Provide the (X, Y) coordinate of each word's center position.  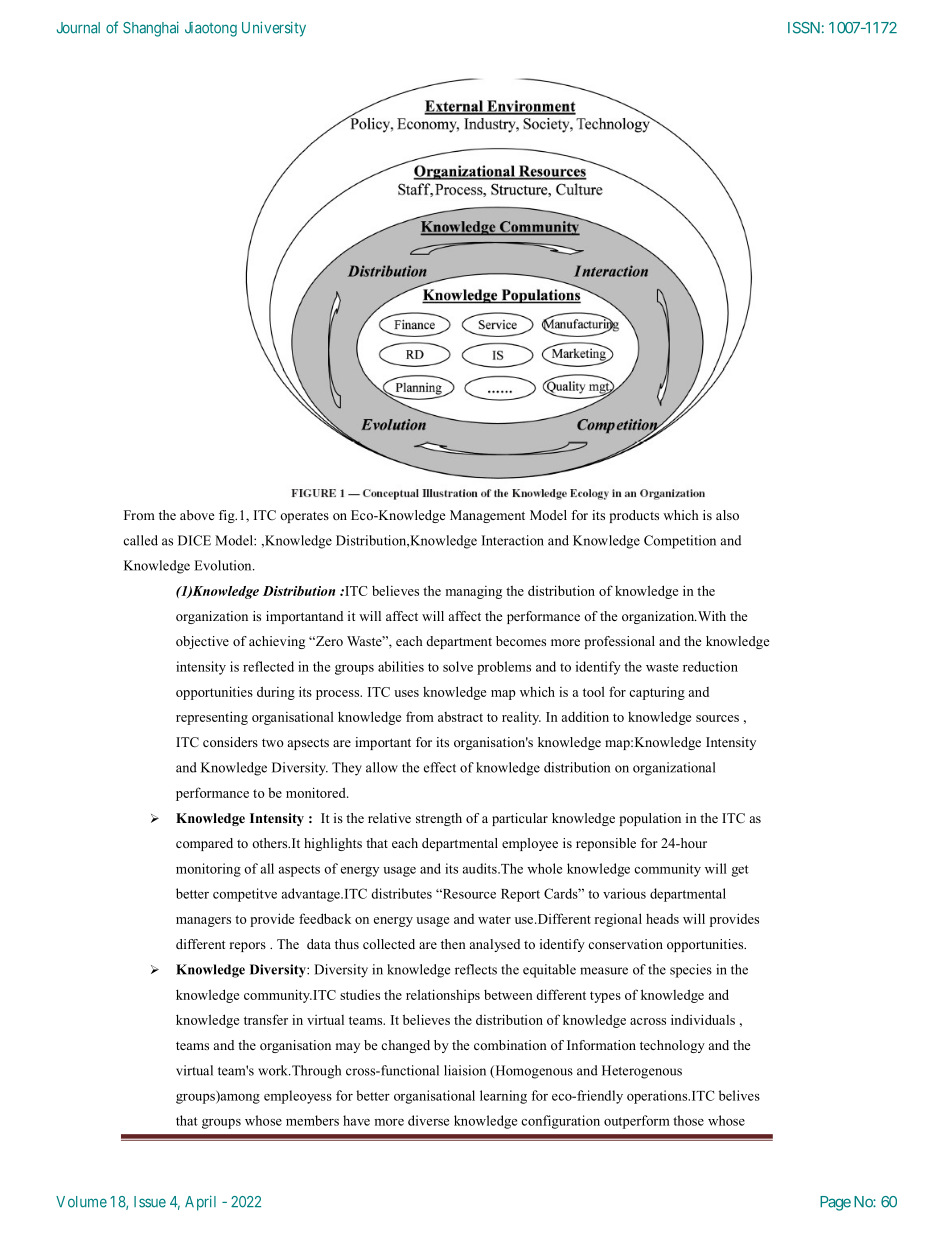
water (494, 919)
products (634, 516)
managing (474, 592)
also (727, 515)
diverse (428, 1120)
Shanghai (151, 29)
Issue (150, 1202)
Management (487, 516)
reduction (710, 666)
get (740, 871)
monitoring (208, 870)
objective (202, 642)
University (274, 29)
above (197, 515)
